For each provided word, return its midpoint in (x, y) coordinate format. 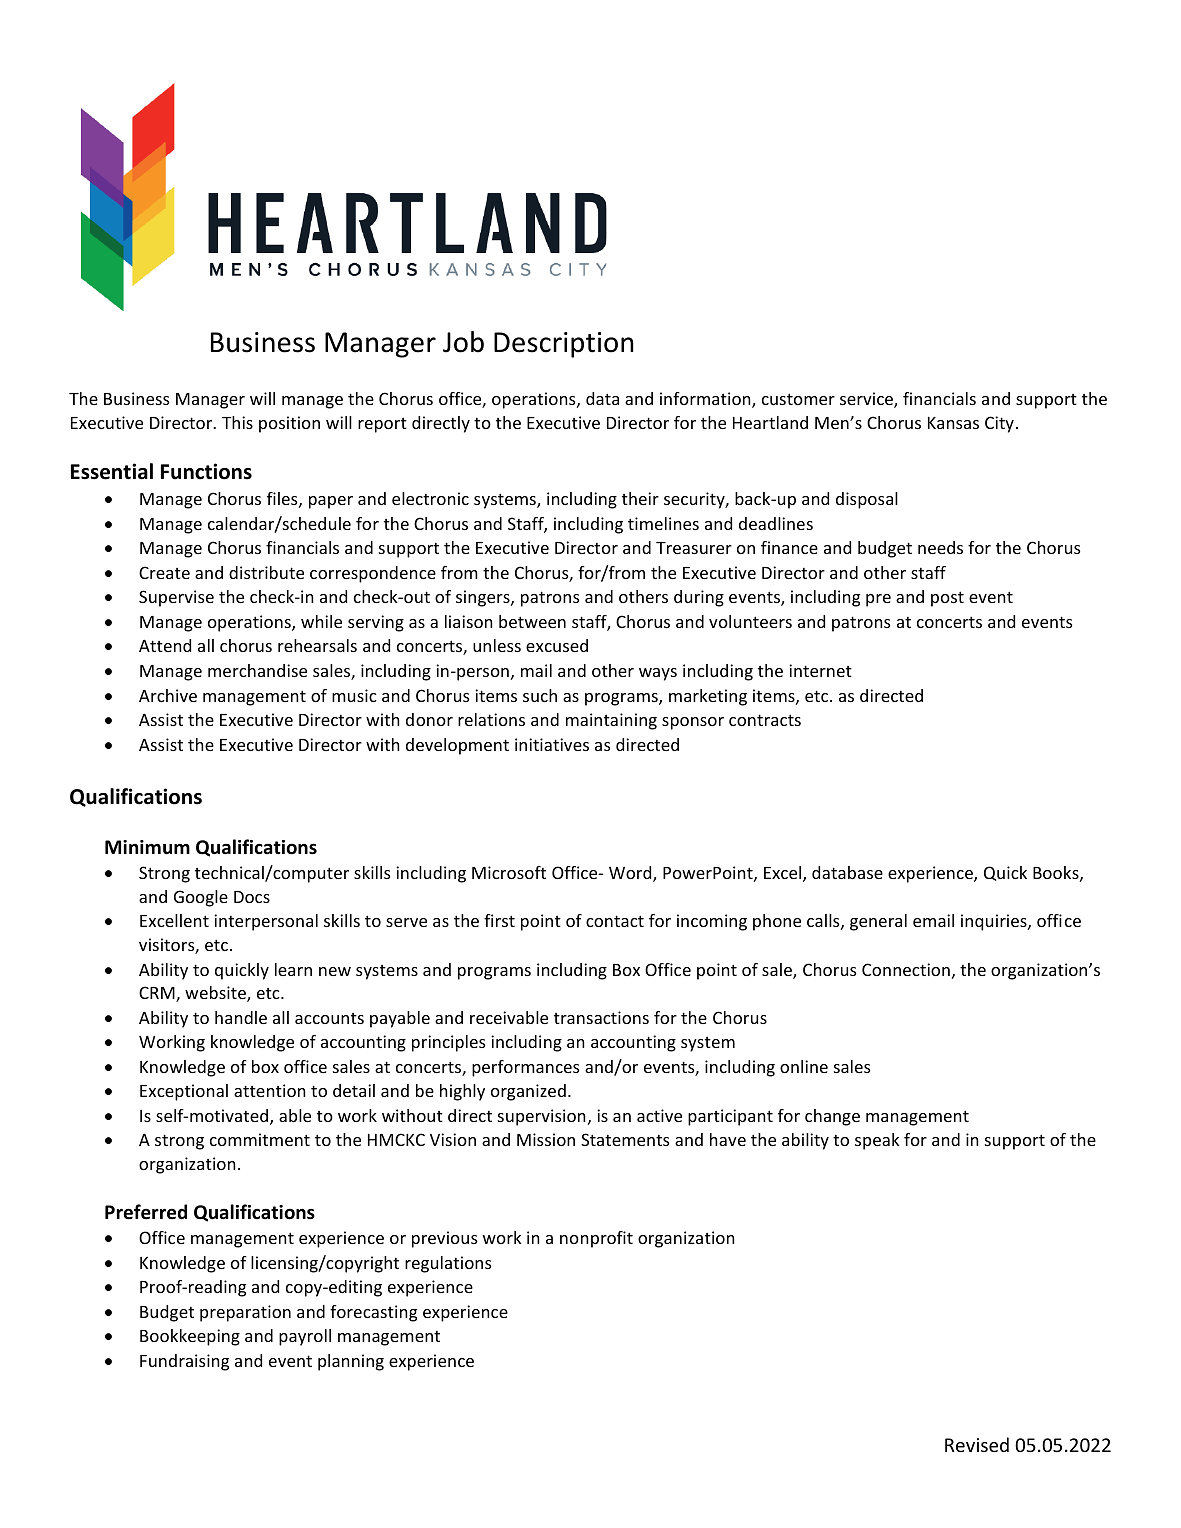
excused (557, 645)
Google (201, 898)
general (878, 922)
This (237, 422)
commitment (260, 1139)
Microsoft (509, 872)
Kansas (953, 423)
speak (877, 1141)
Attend (165, 645)
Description (564, 345)
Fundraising (184, 1362)
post (947, 599)
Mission (546, 1139)
